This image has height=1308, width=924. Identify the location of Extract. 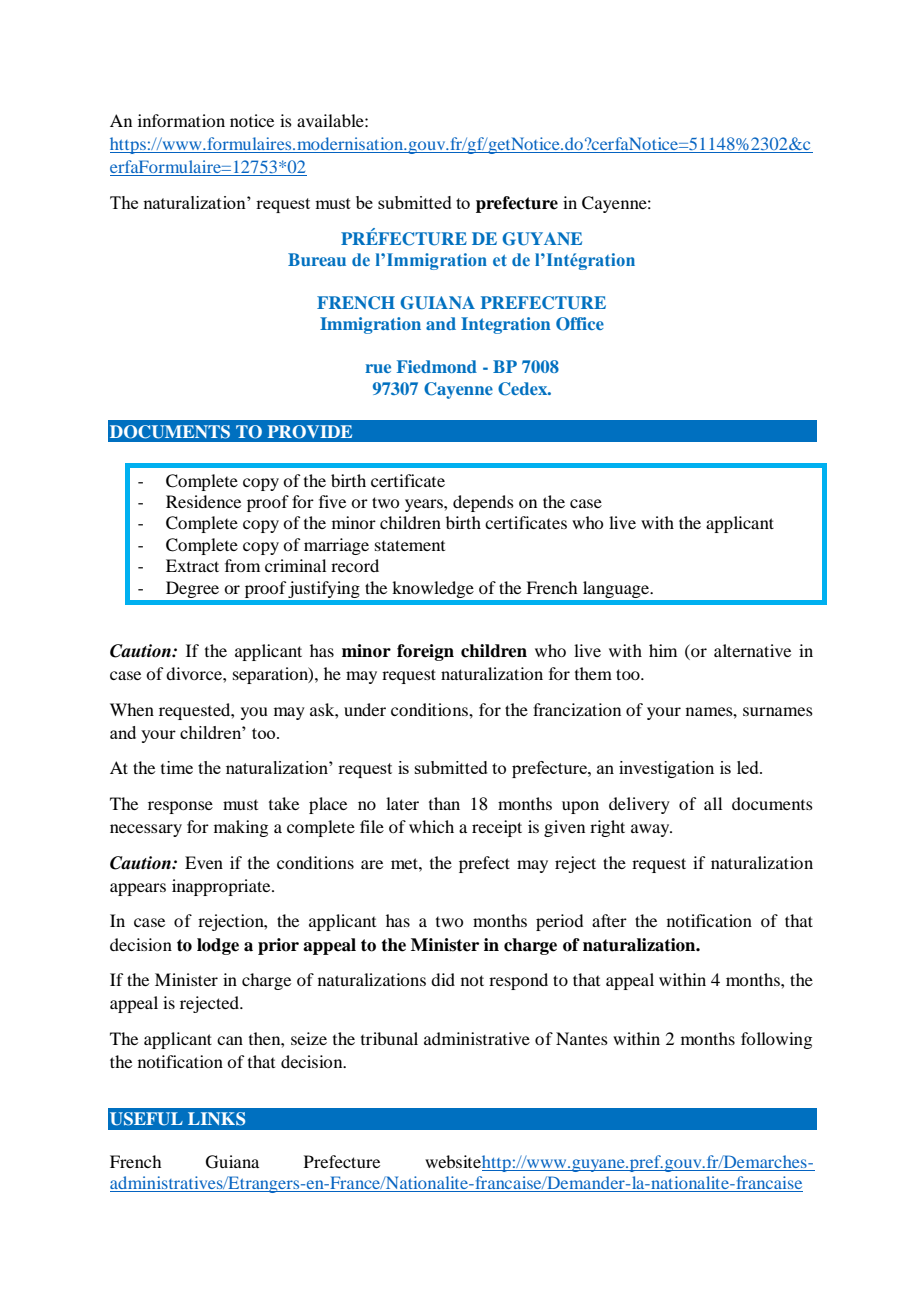
(192, 565).
